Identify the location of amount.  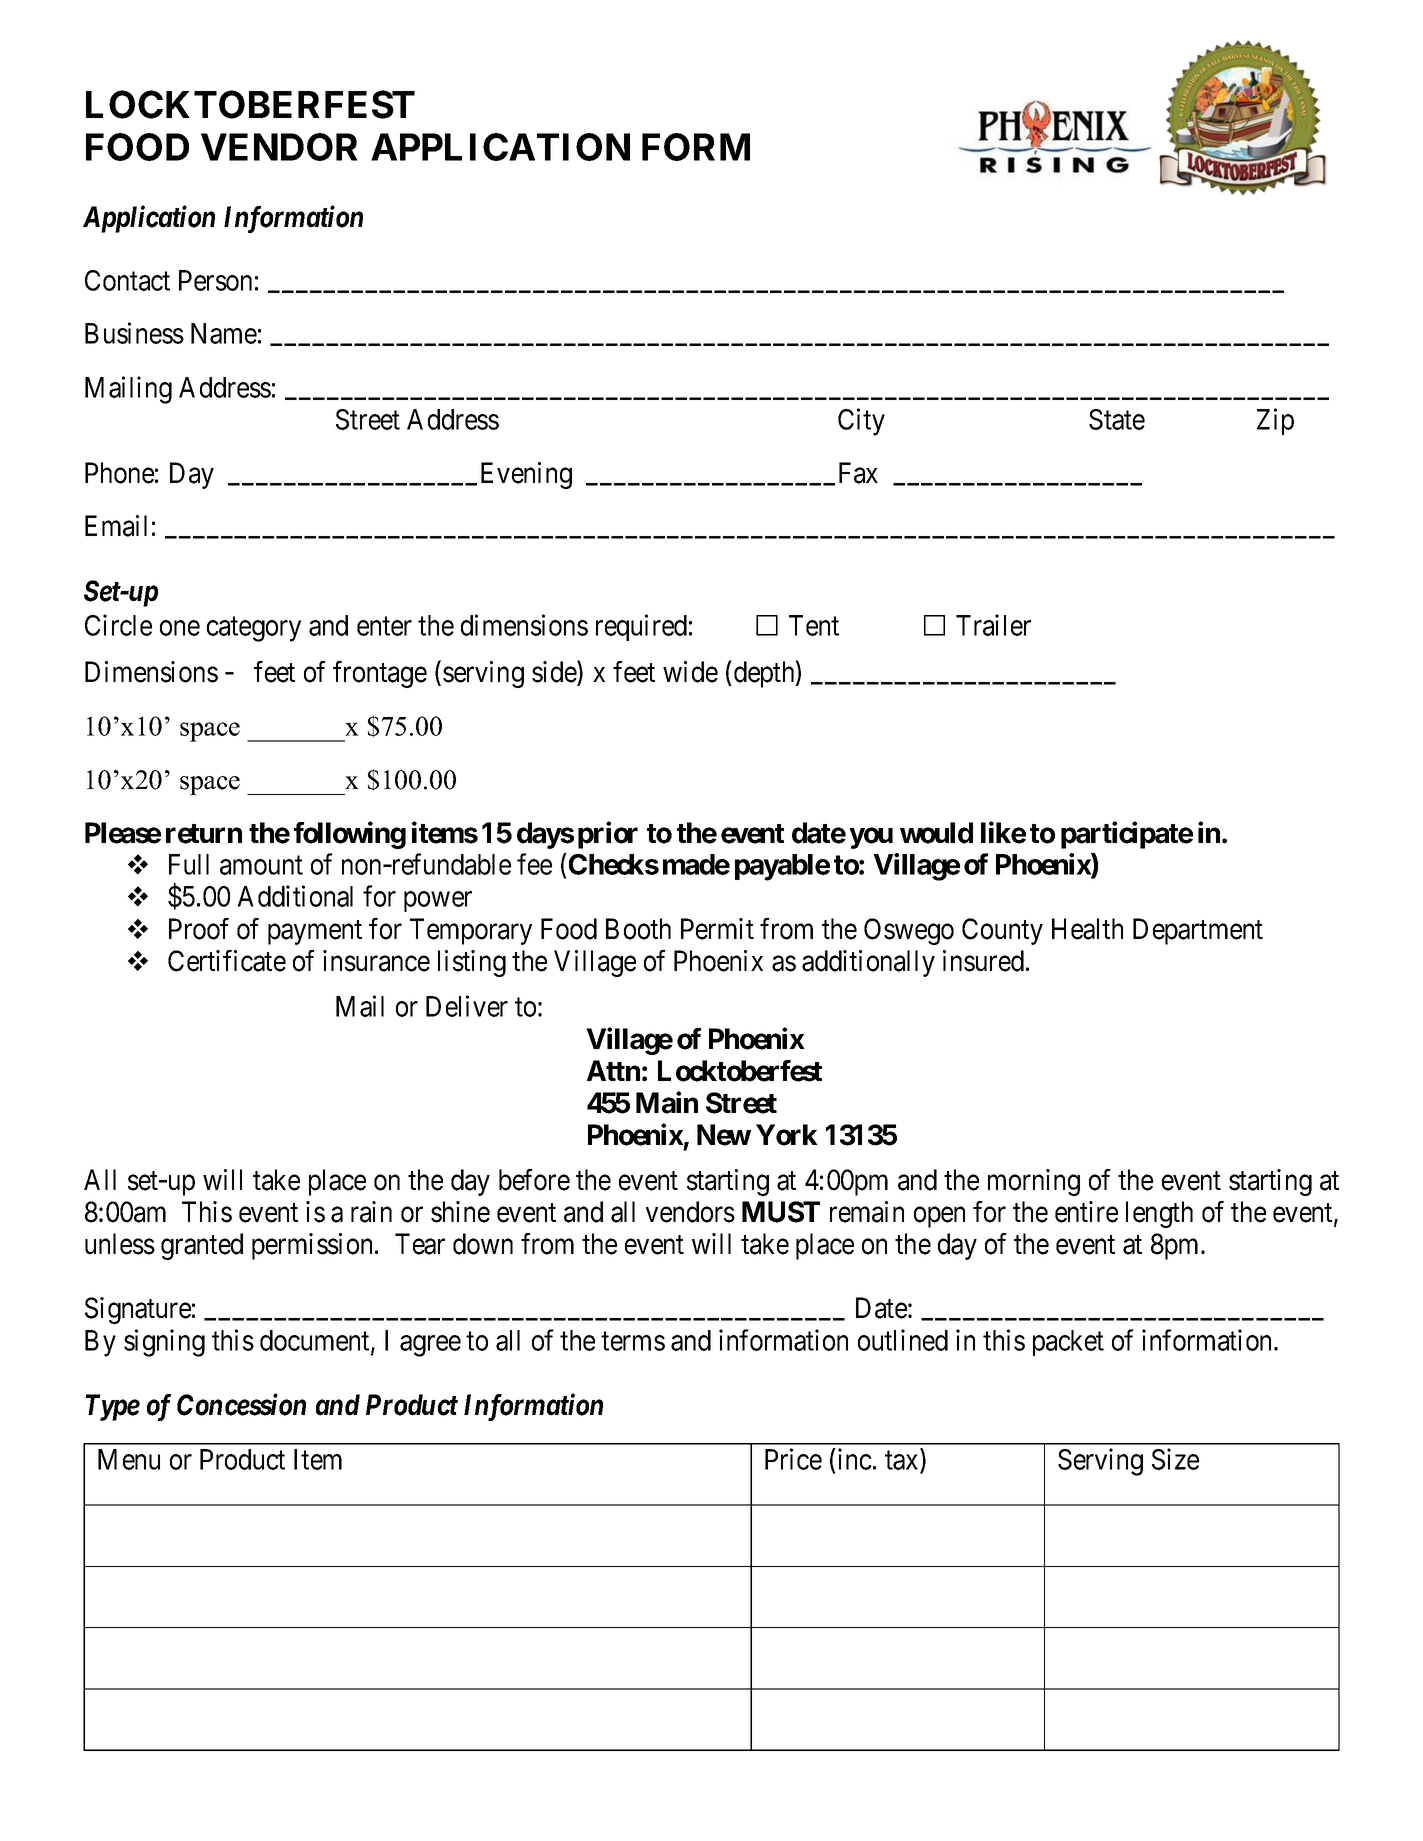
(261, 865).
